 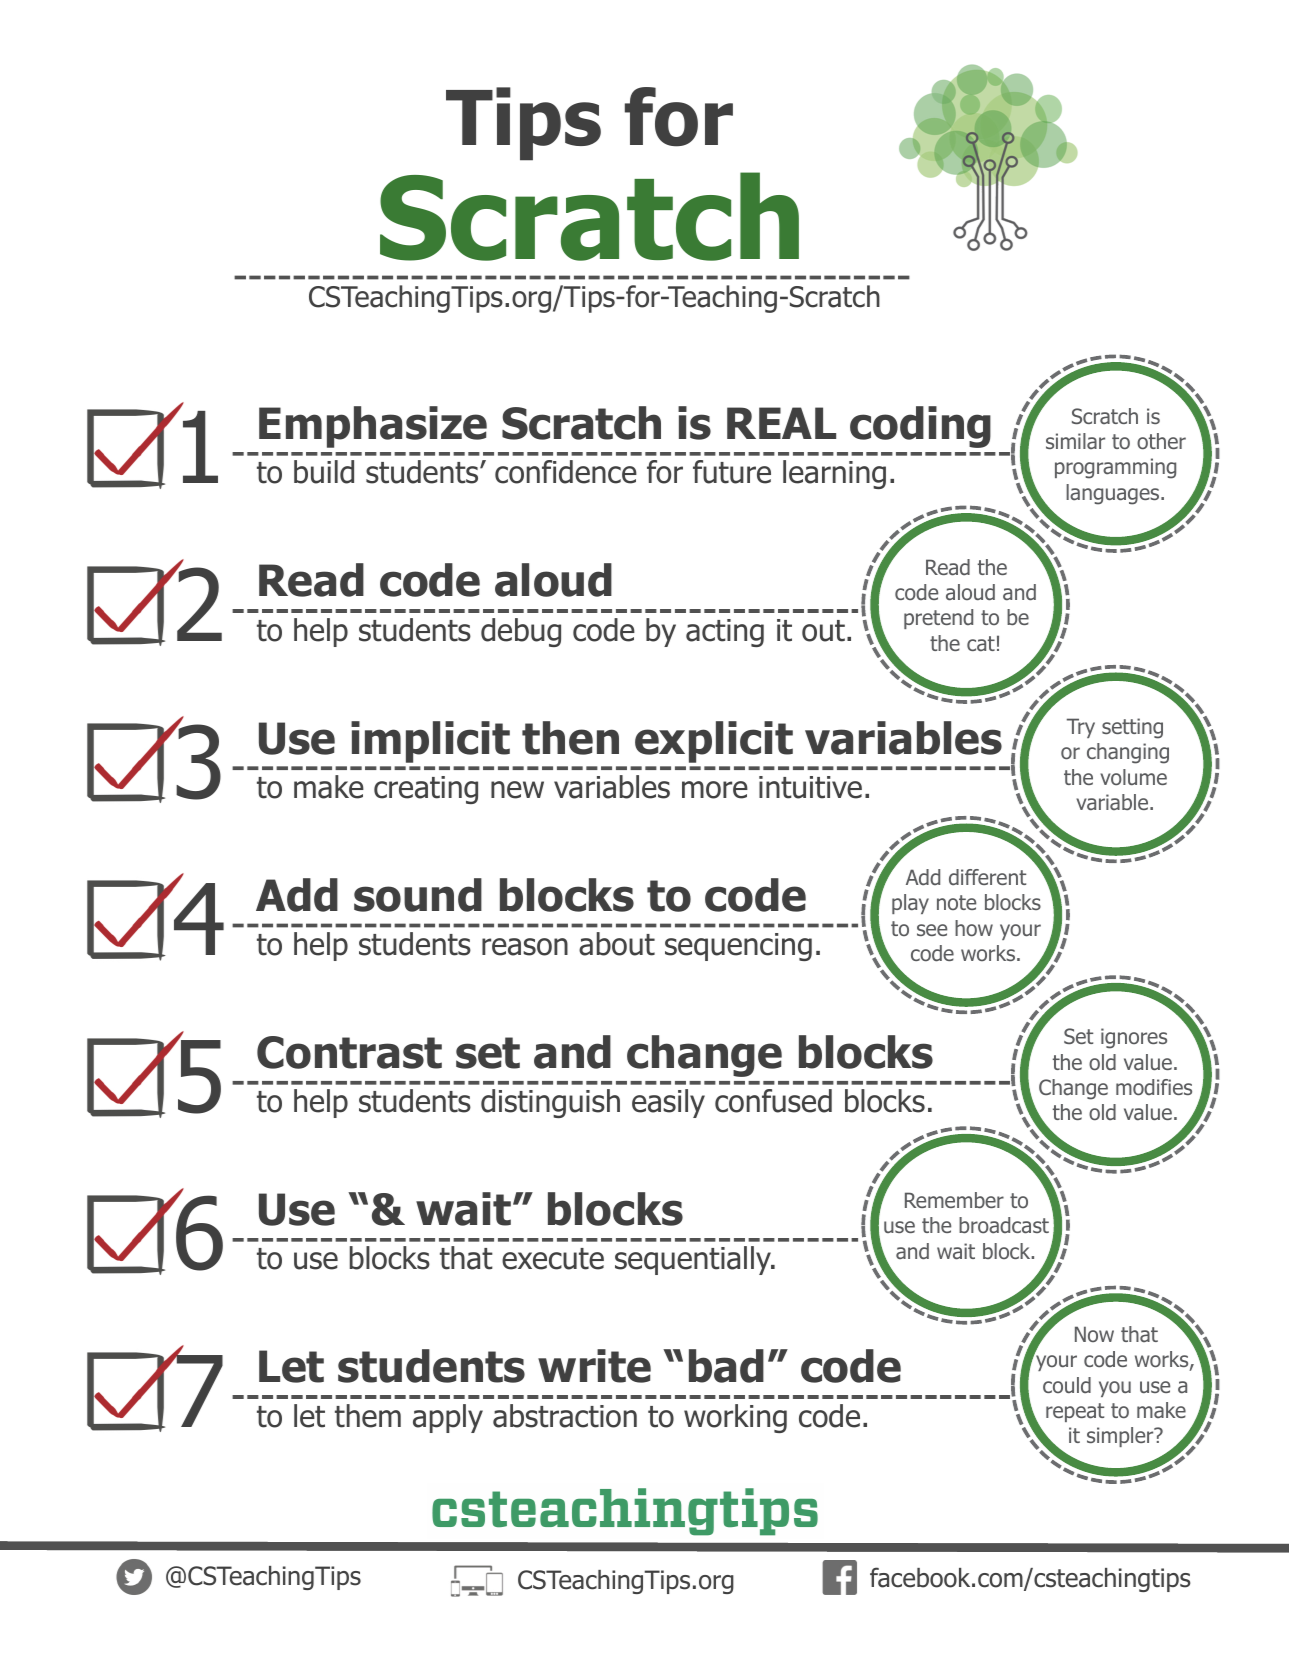 What do you see at coordinates (448, 1418) in the screenshot?
I see `apply` at bounding box center [448, 1418].
